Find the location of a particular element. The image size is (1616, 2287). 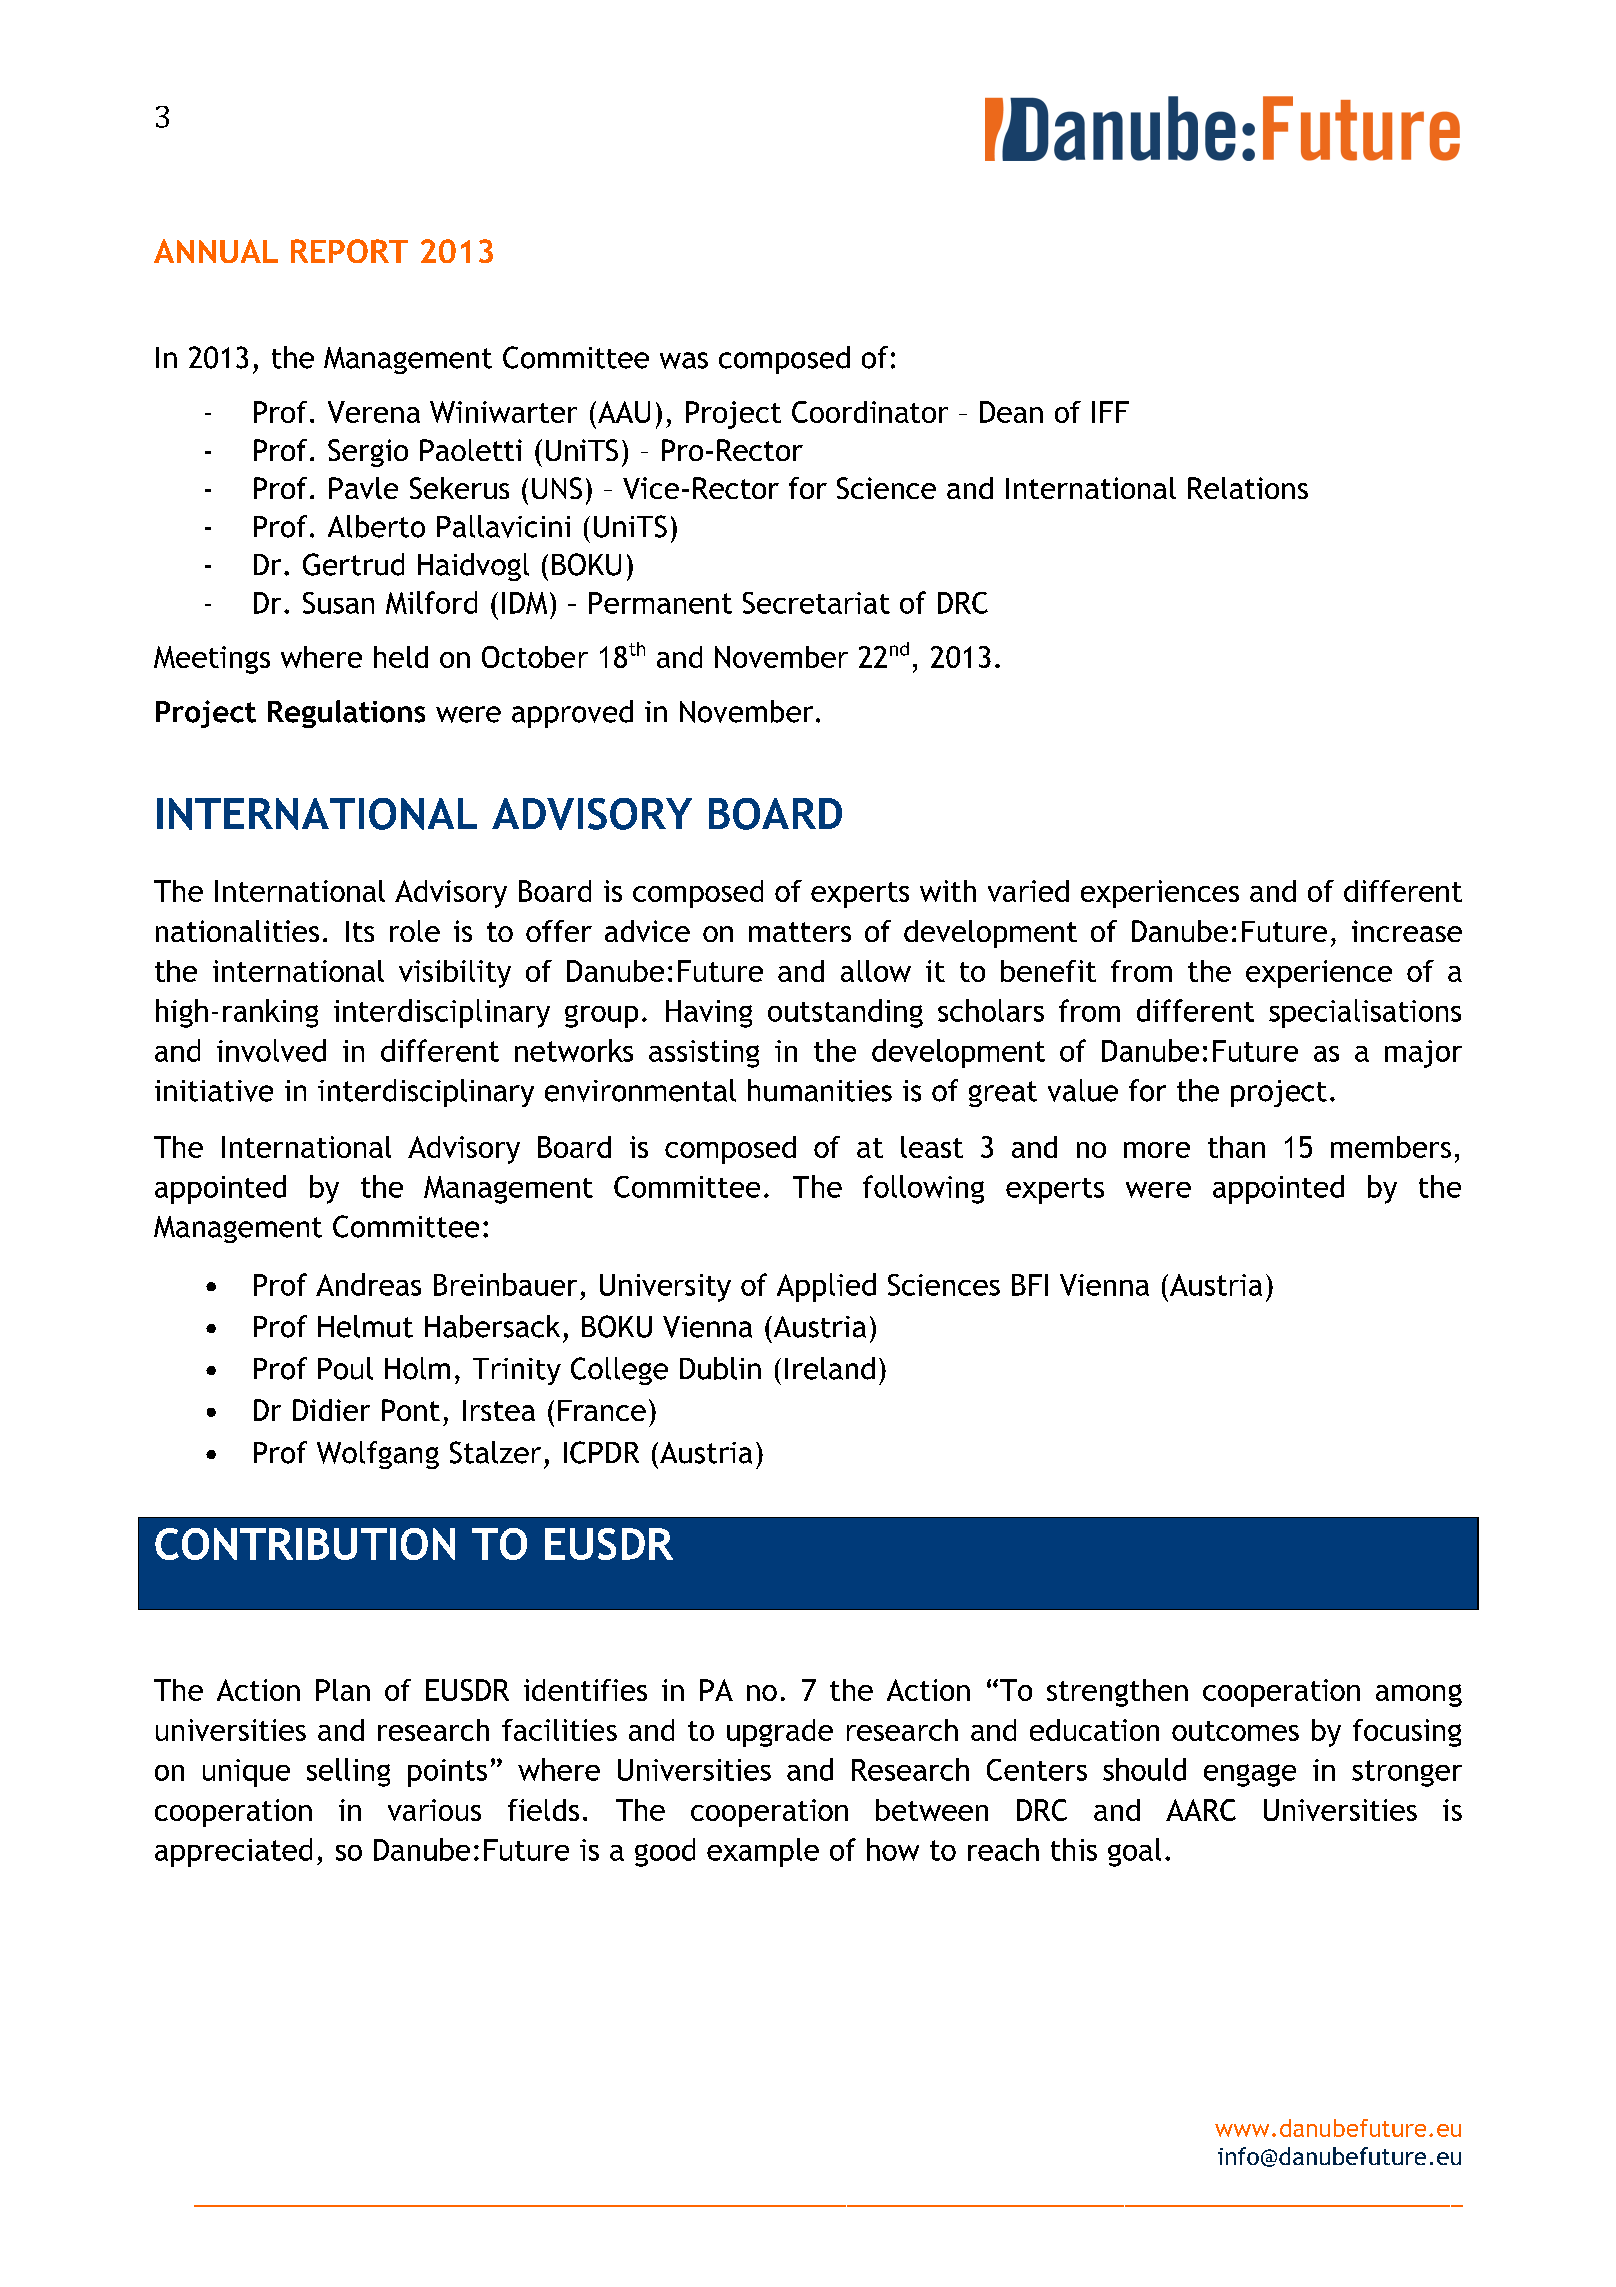

humanities is located at coordinates (820, 1090).
